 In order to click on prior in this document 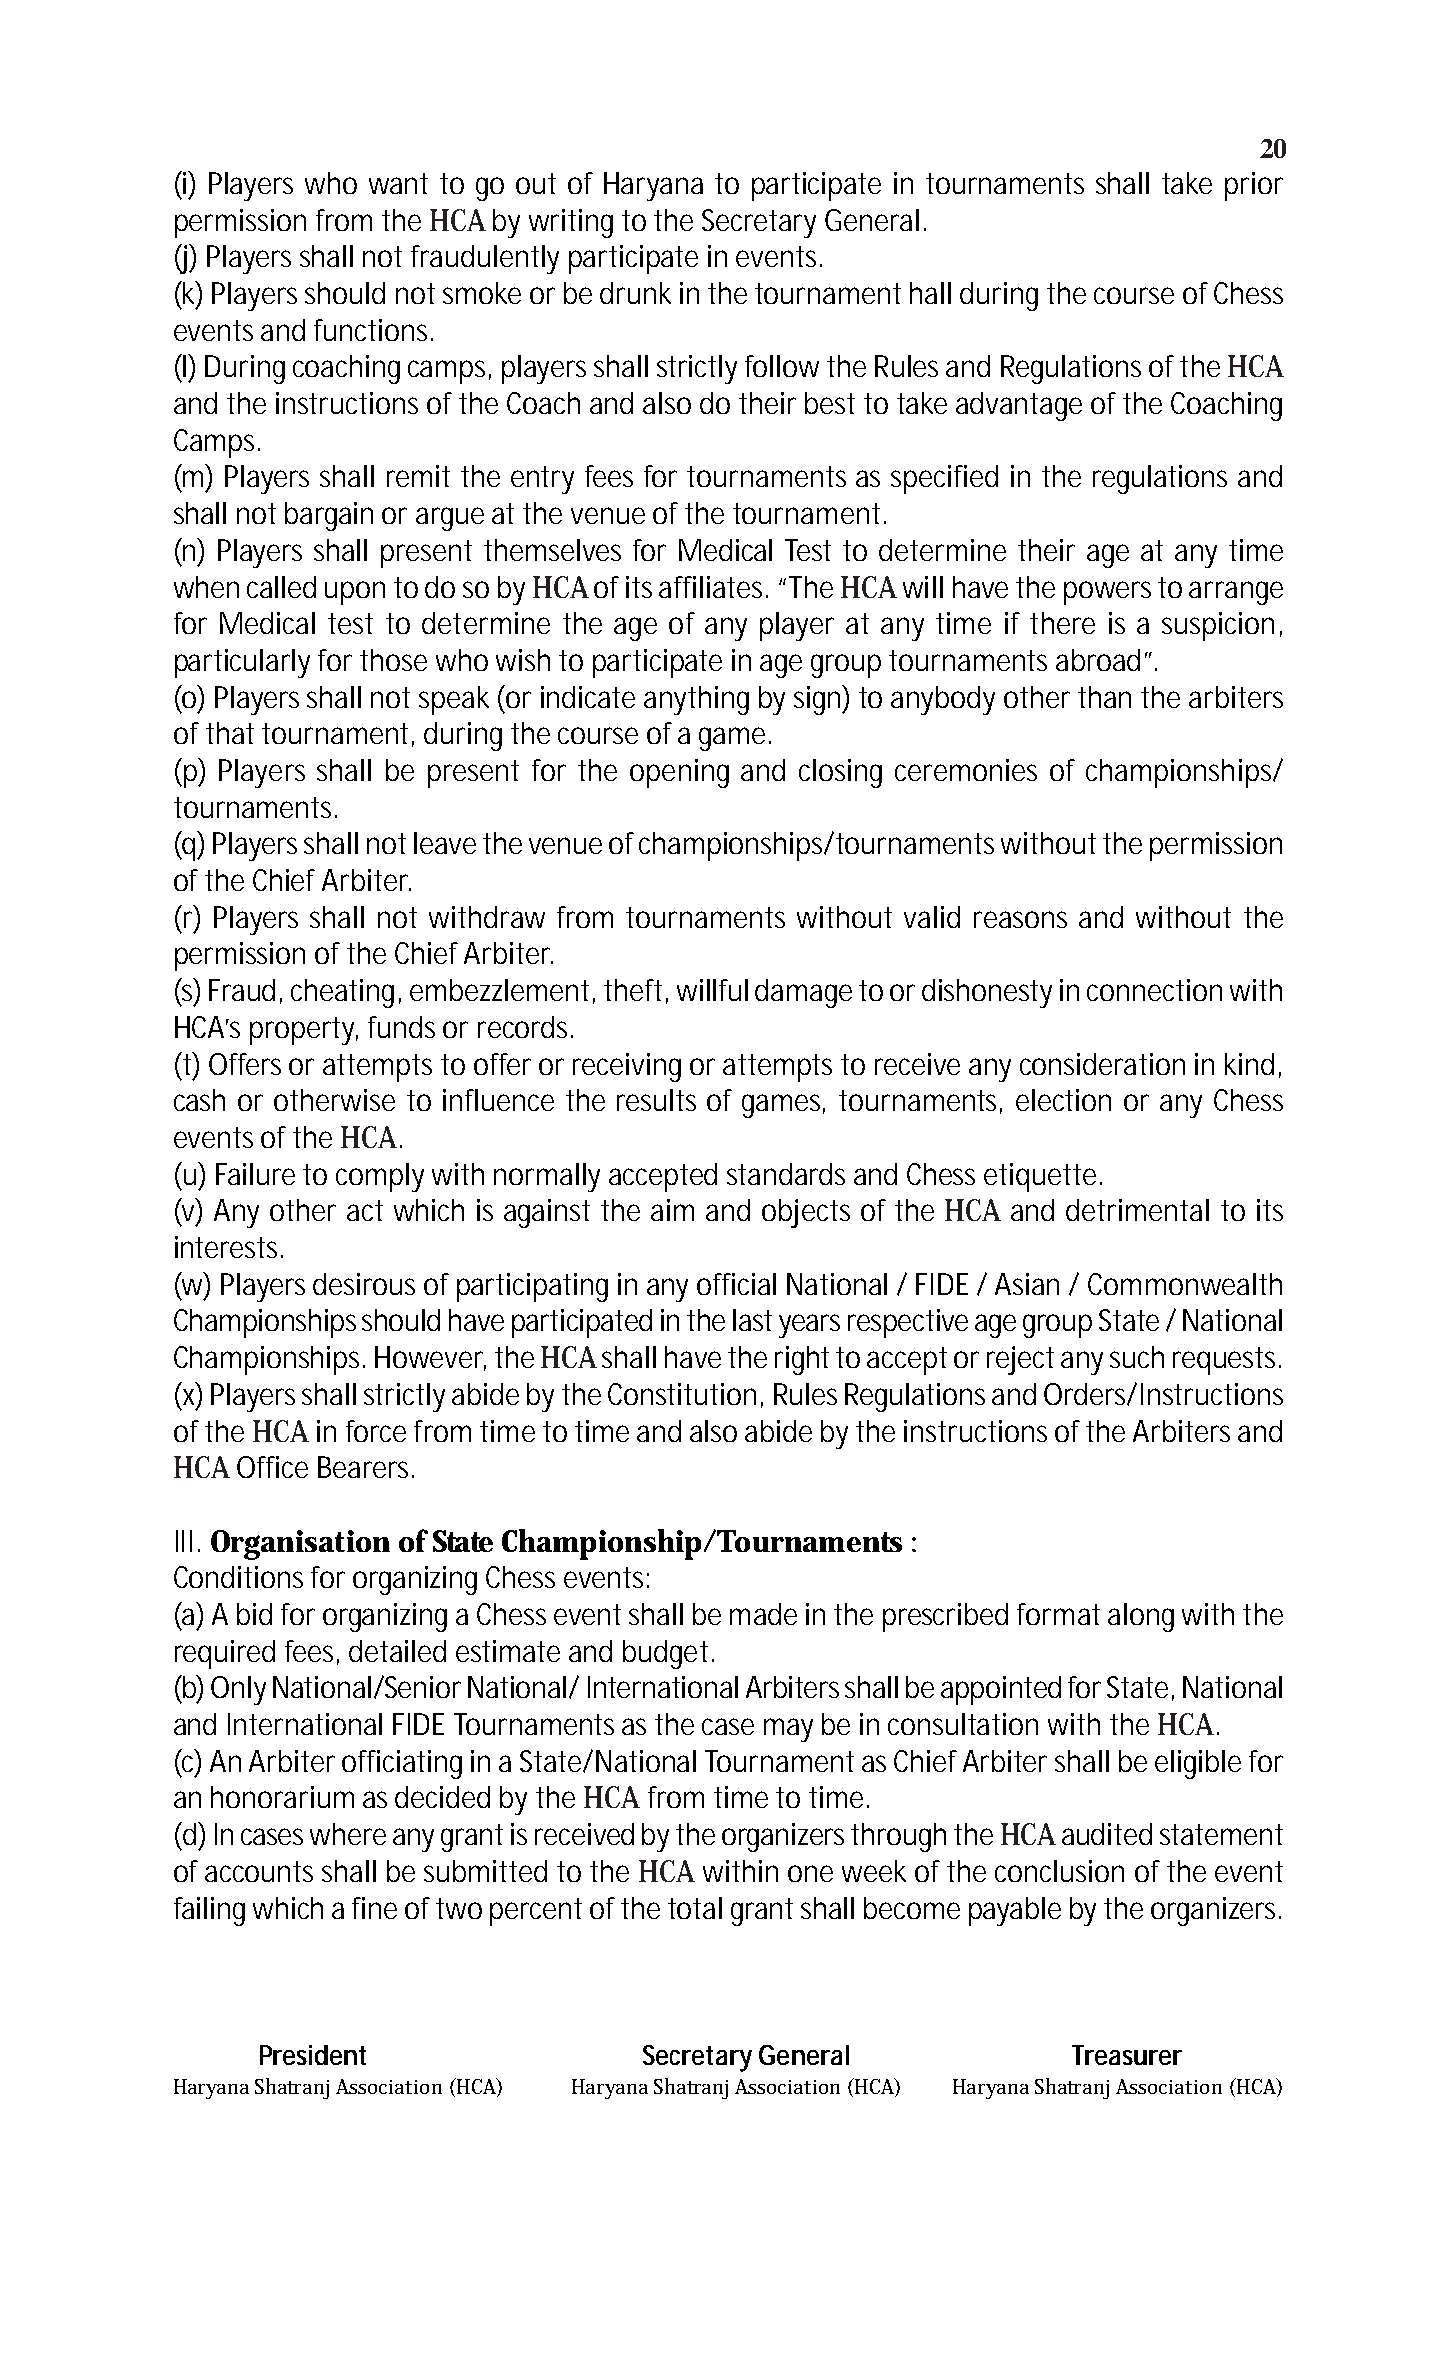, I will do `click(1254, 186)`.
